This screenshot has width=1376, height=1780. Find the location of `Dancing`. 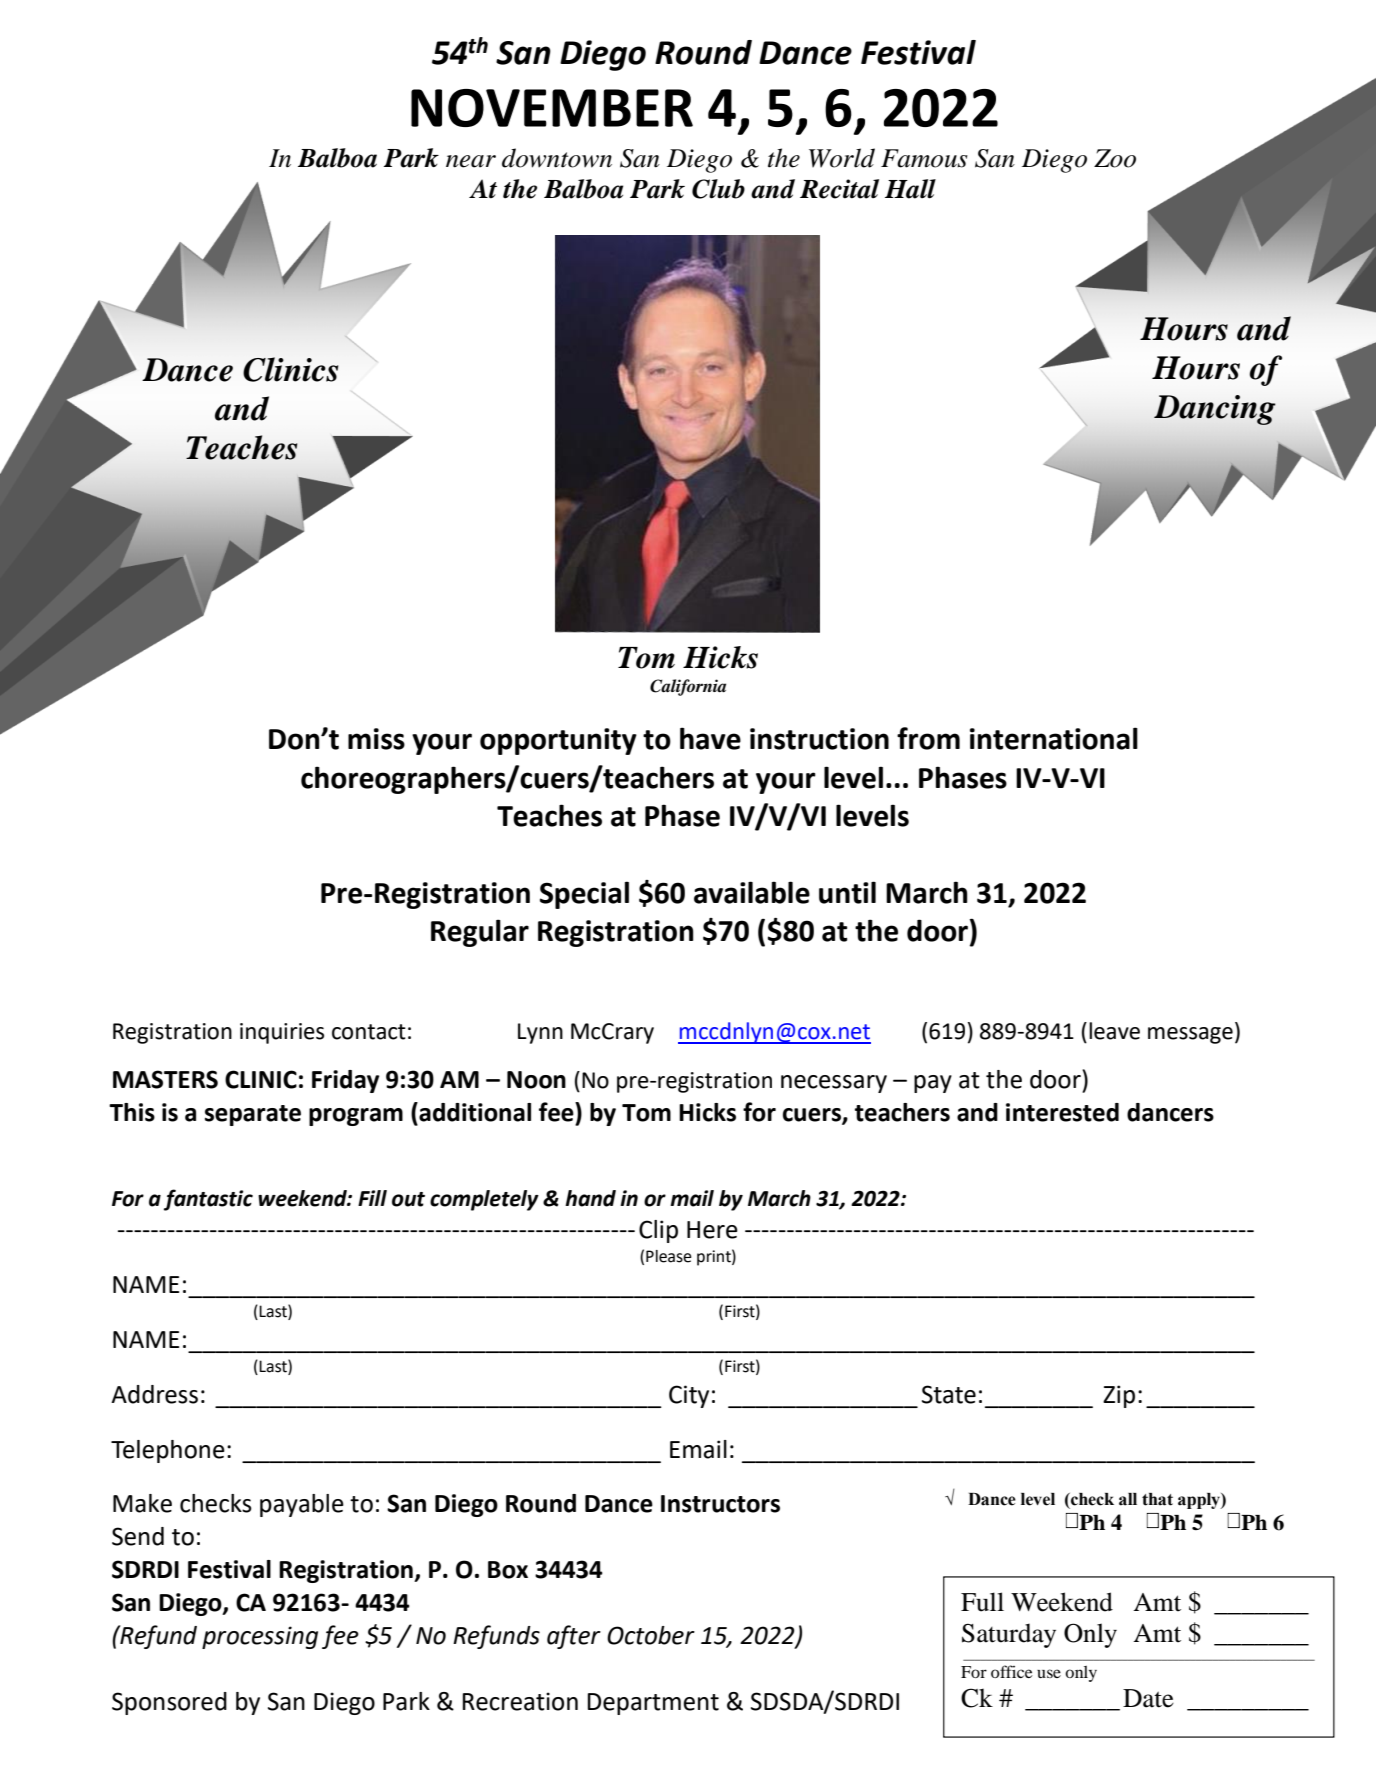

Dancing is located at coordinates (1215, 410).
